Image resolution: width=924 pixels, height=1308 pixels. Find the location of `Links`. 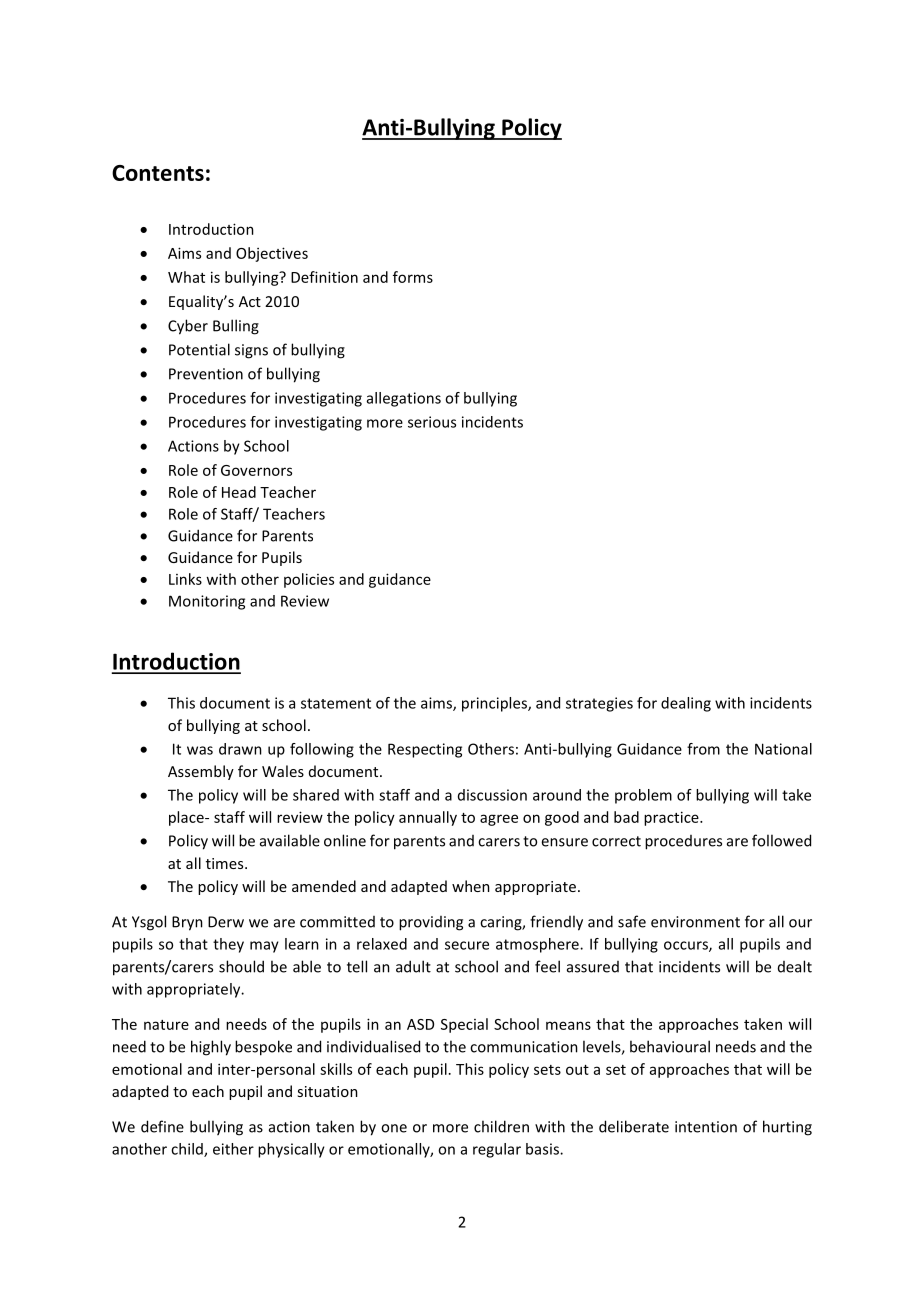

Links is located at coordinates (185, 579).
